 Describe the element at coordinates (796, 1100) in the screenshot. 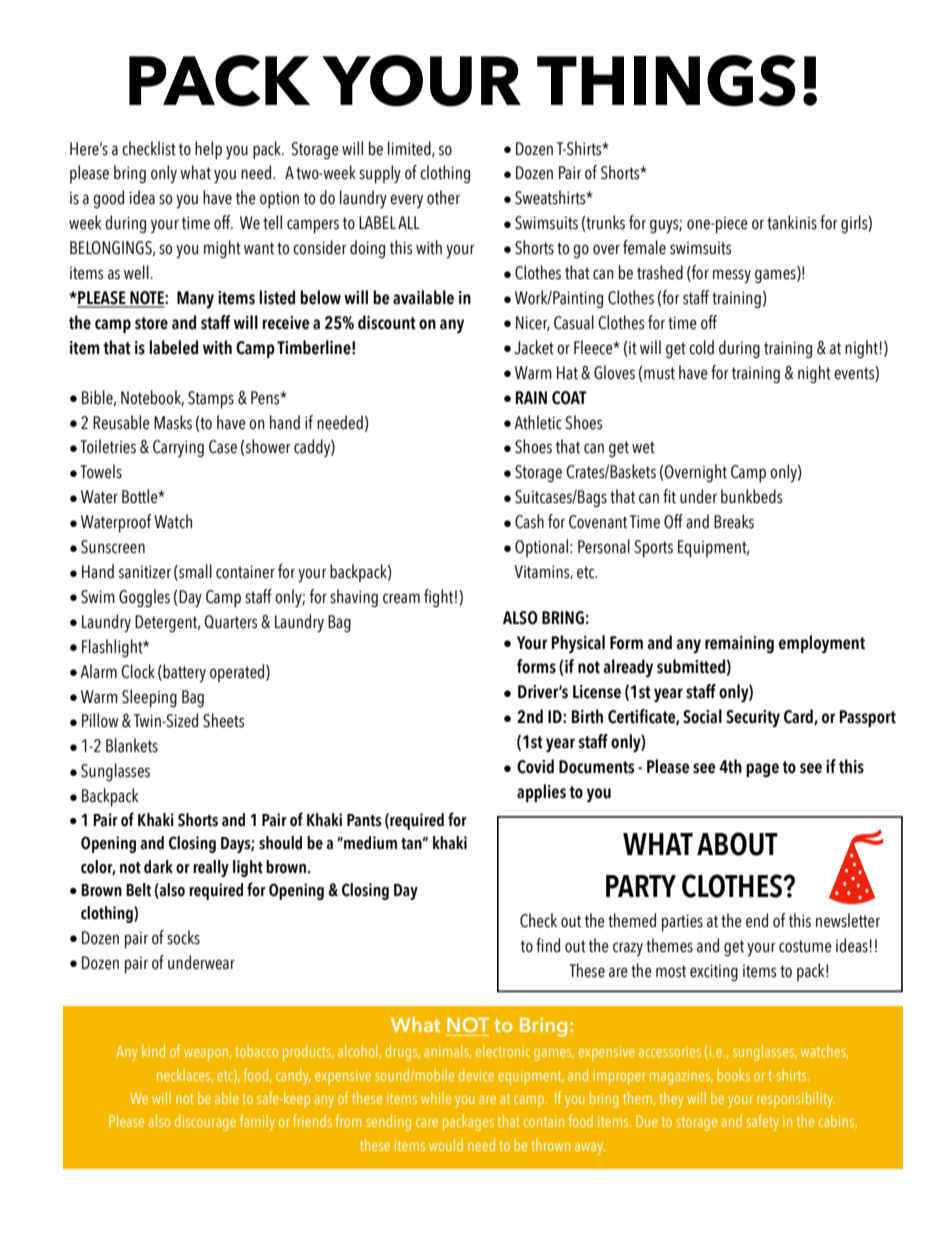

I see `responsibility` at that location.
